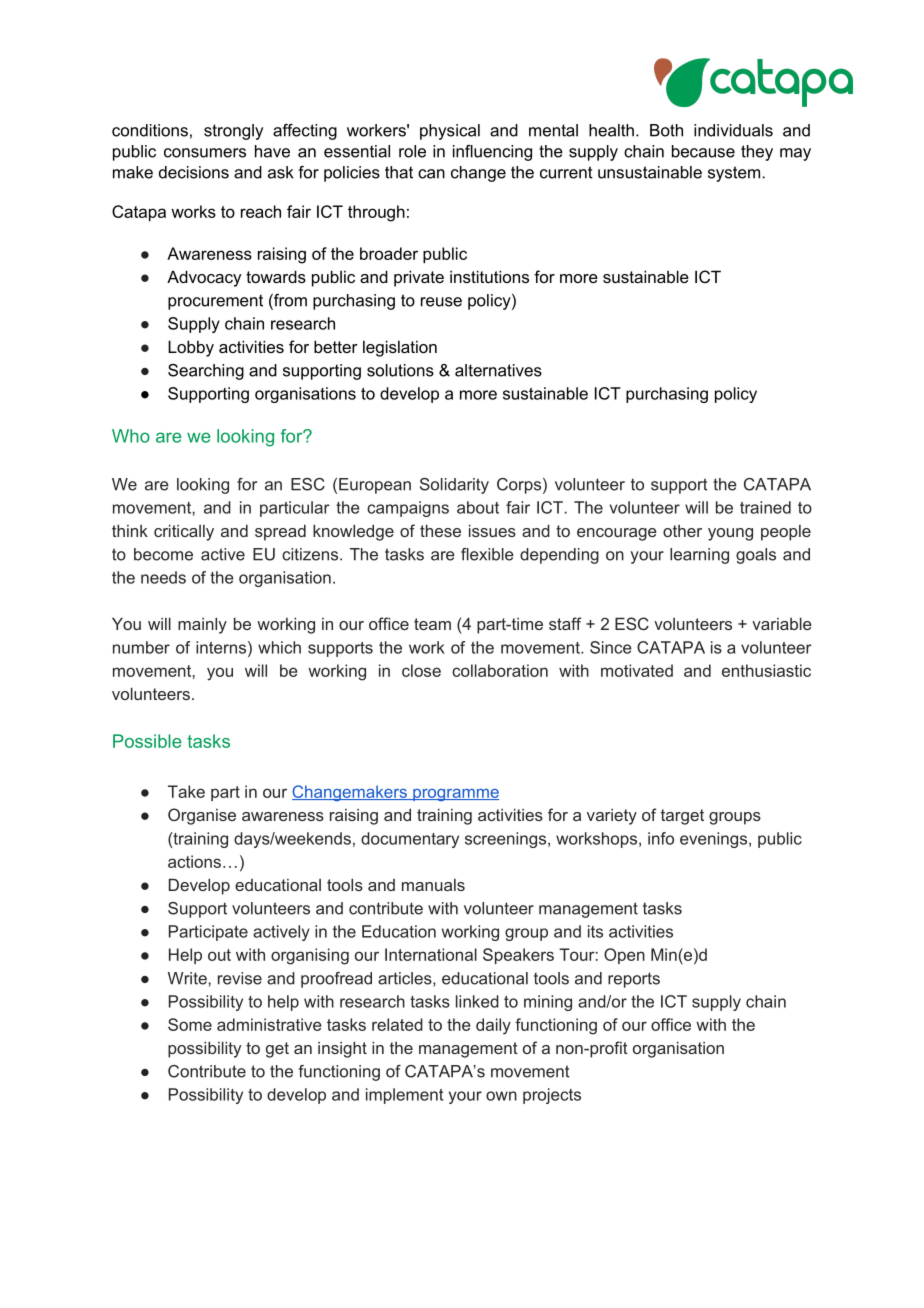 The image size is (924, 1308). I want to click on mainly, so click(202, 625).
